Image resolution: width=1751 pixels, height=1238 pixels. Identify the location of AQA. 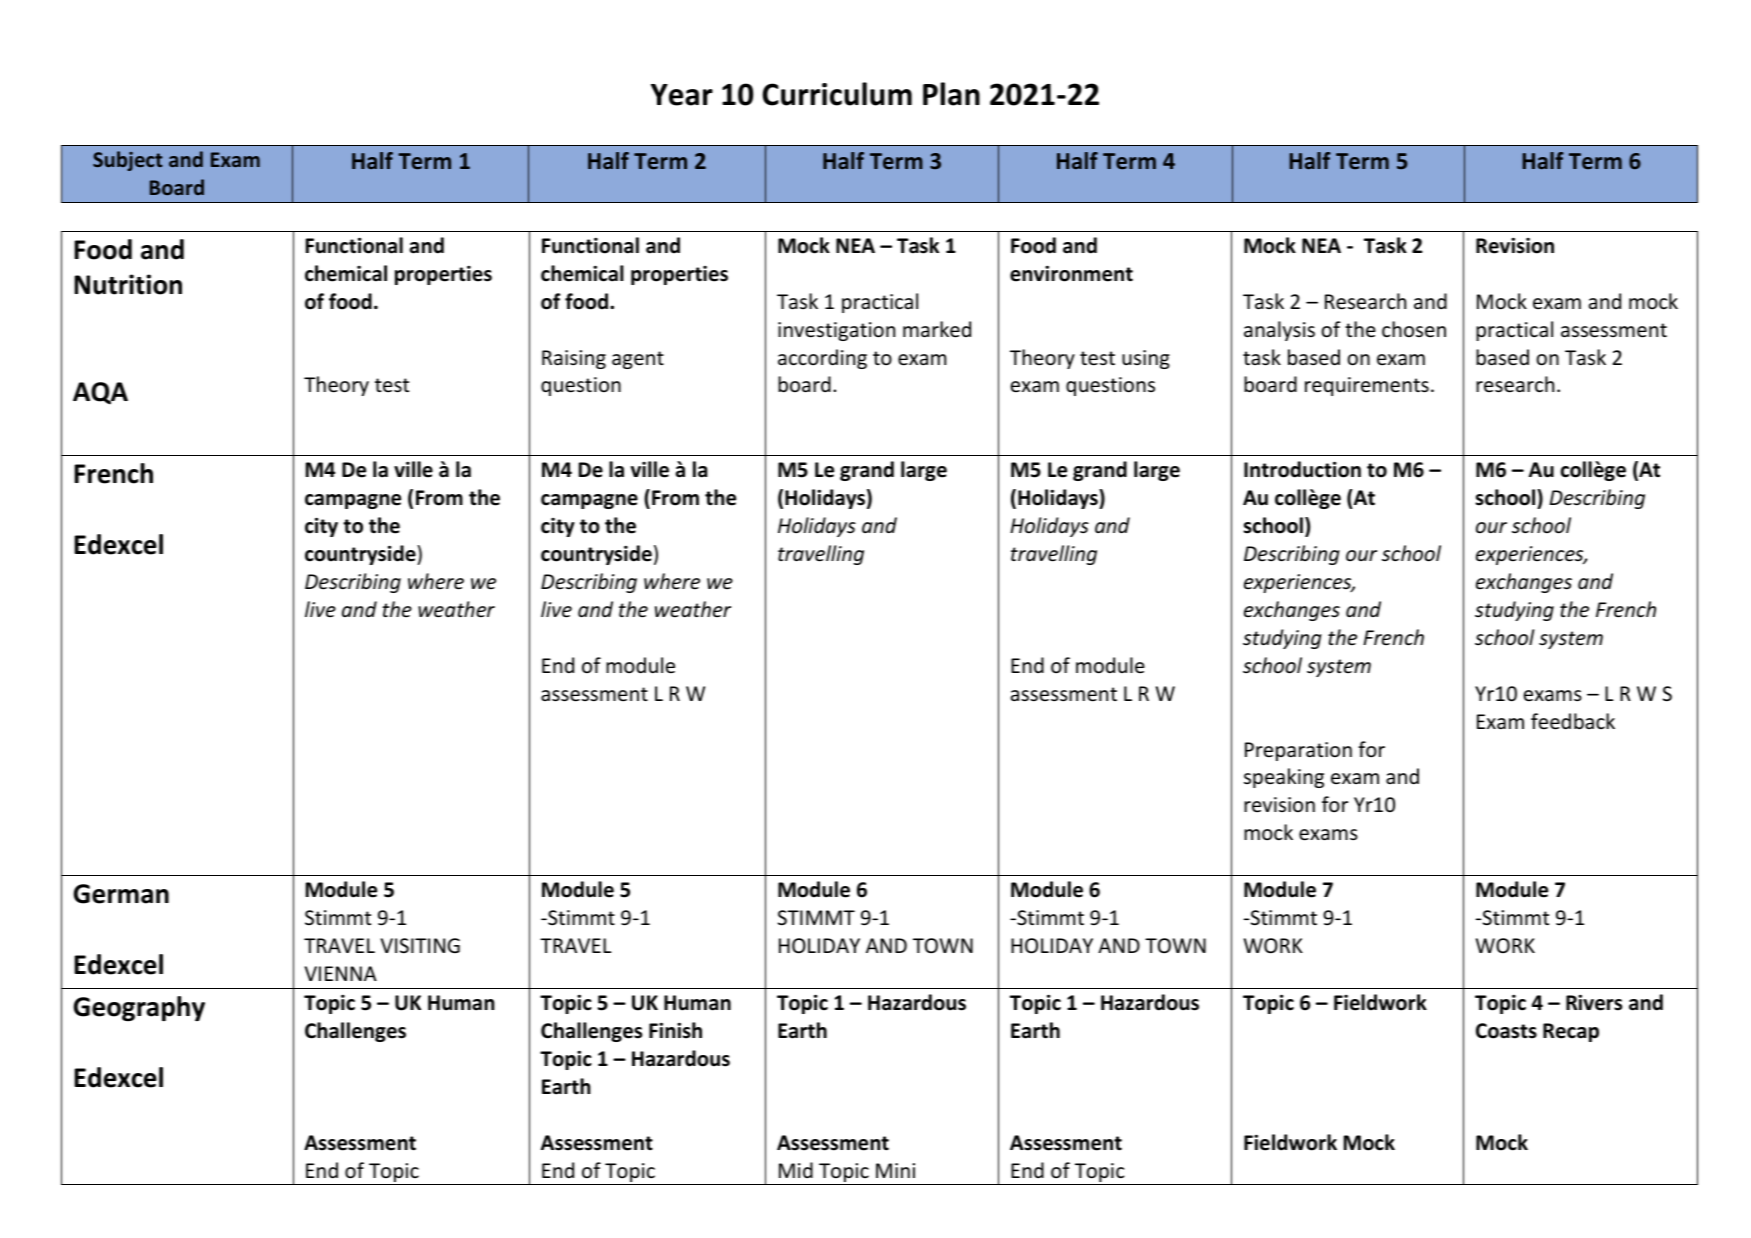
(100, 393).
